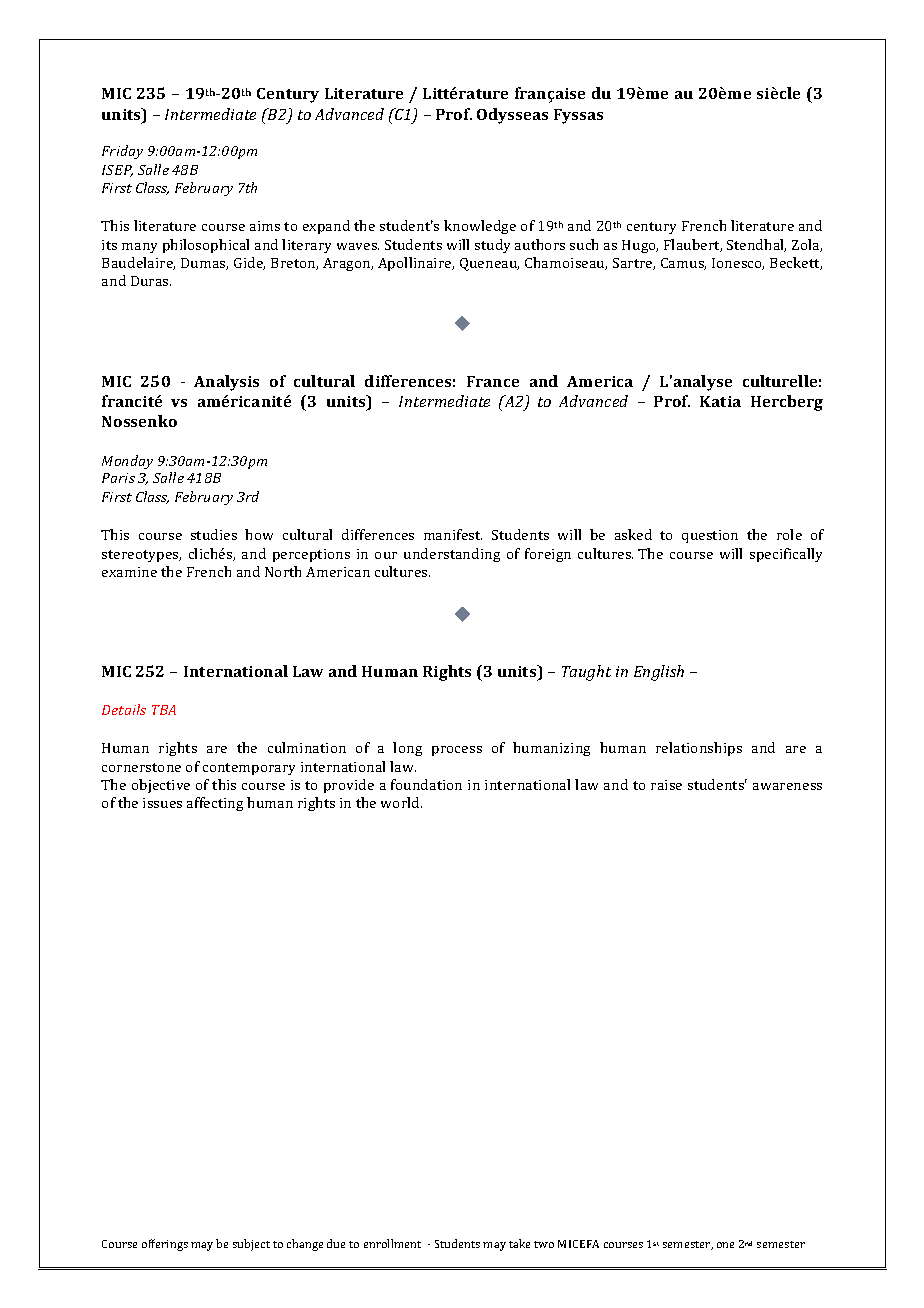 Image resolution: width=924 pixels, height=1308 pixels. What do you see at coordinates (392, 1243) in the page?
I see `enrollment` at bounding box center [392, 1243].
